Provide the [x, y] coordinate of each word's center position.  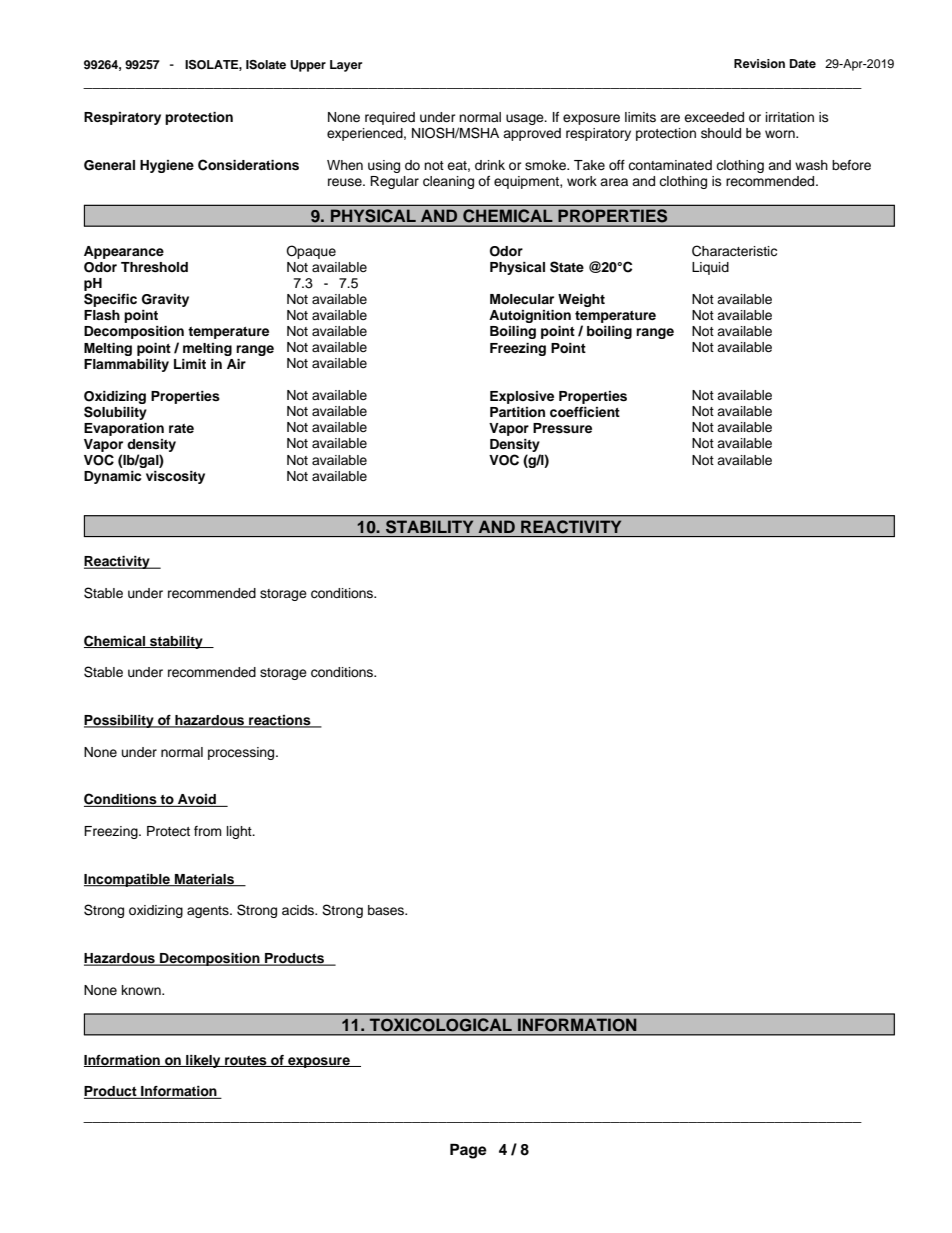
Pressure [562, 428]
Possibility [120, 721]
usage [526, 119]
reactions [280, 721]
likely [203, 1061]
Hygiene [167, 166]
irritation [790, 117]
